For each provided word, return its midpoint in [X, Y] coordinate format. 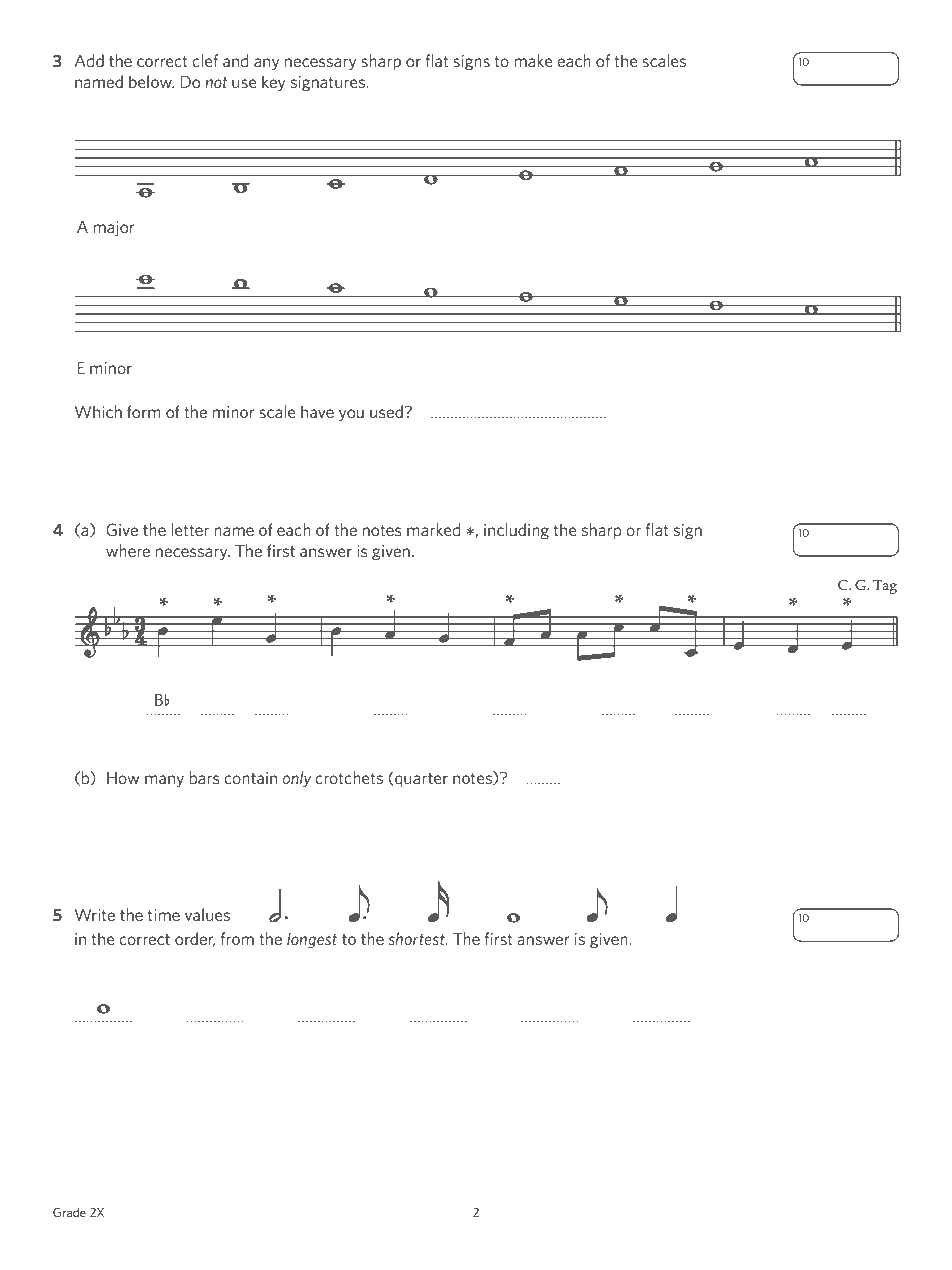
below [151, 81]
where [128, 550]
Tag [885, 587]
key [273, 83]
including [516, 531]
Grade [69, 1212]
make [533, 60]
